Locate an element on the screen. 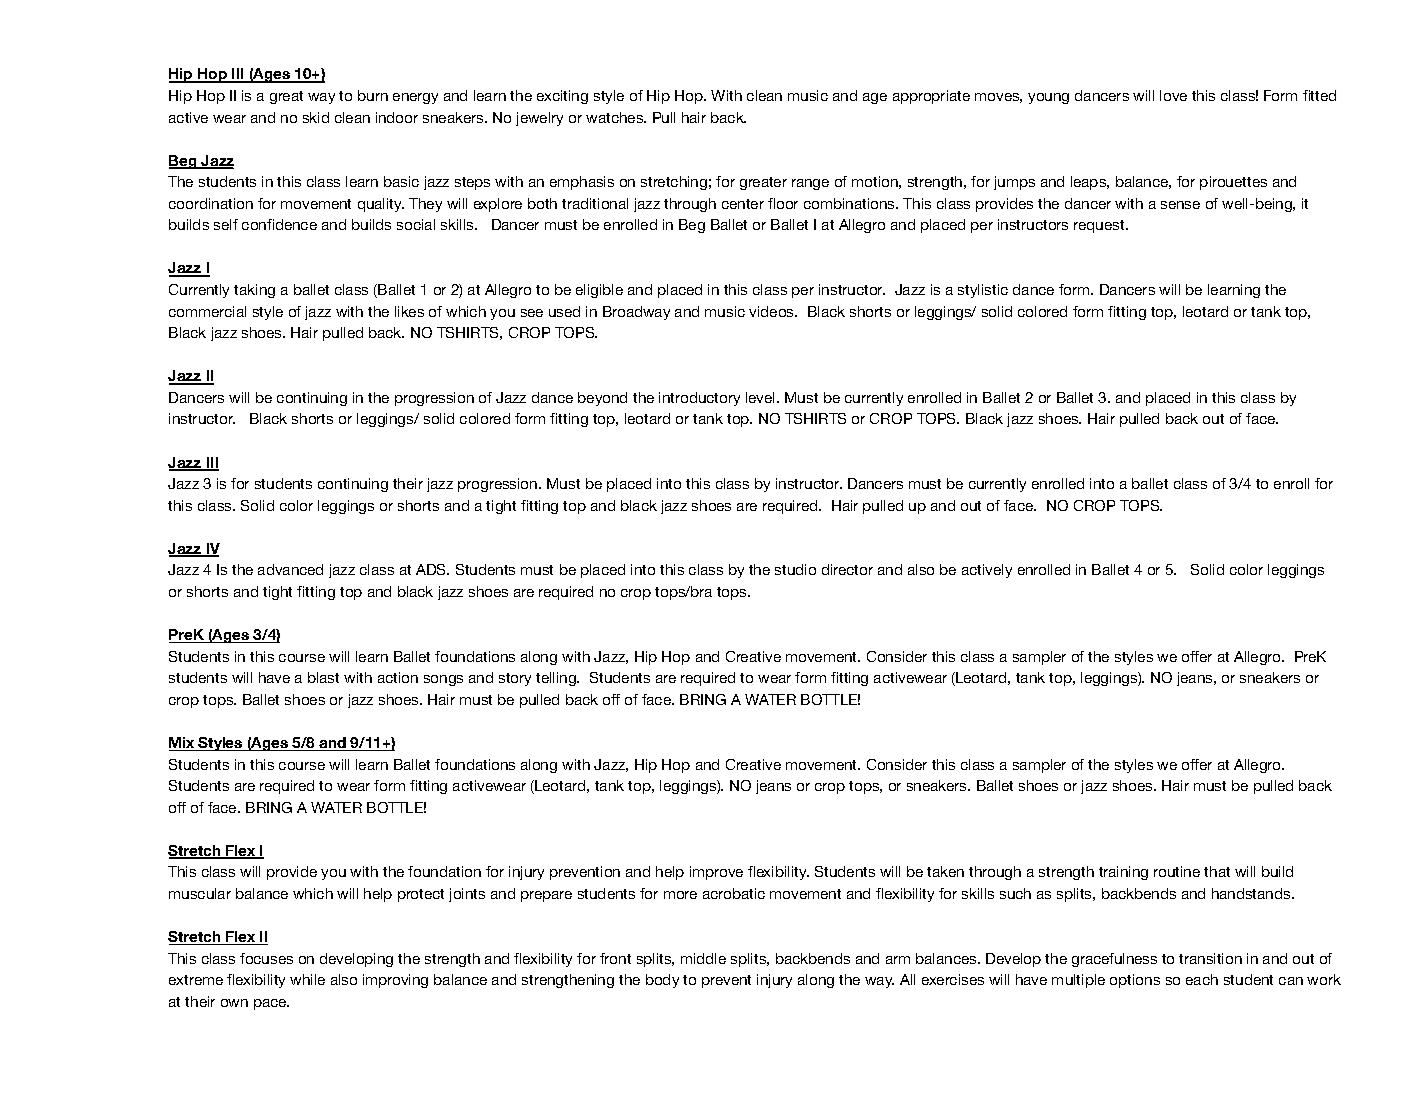 Image resolution: width=1423 pixels, height=1100 pixels. while is located at coordinates (307, 979).
